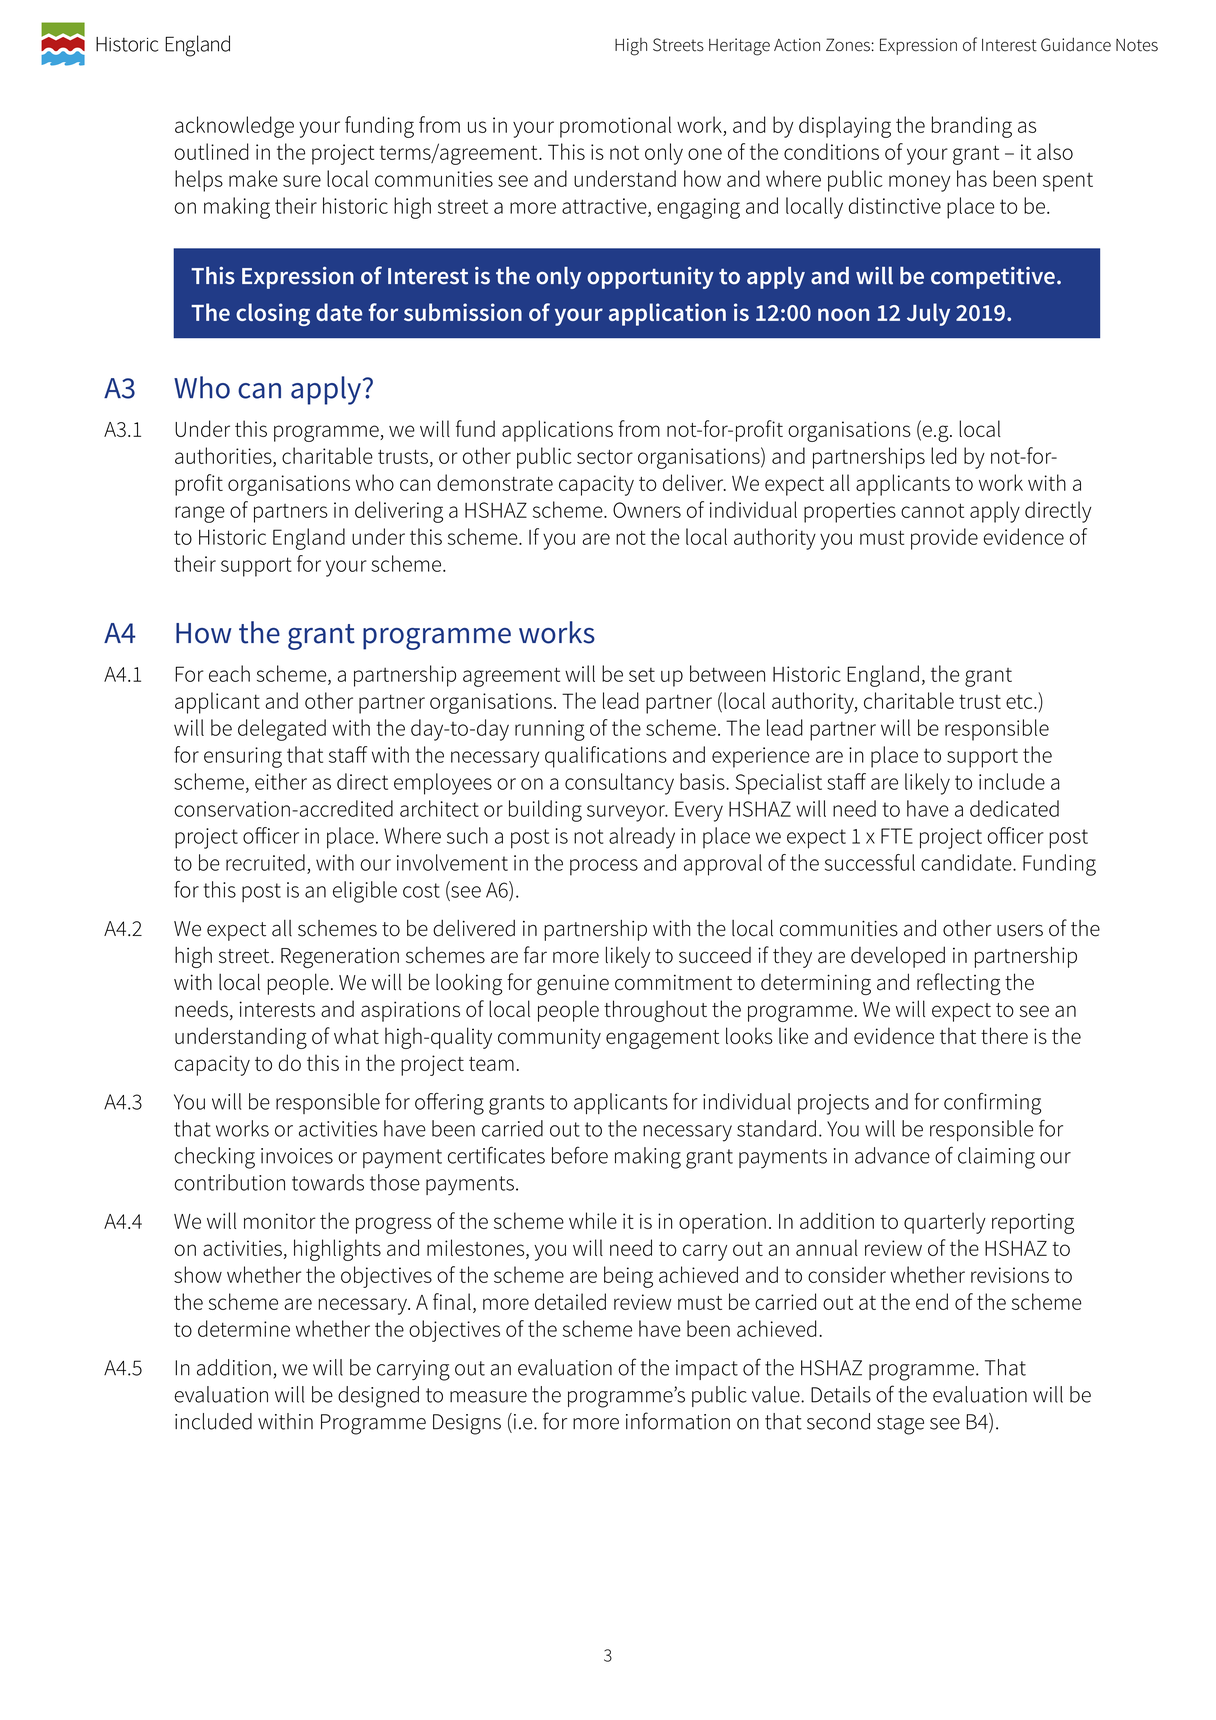 The width and height of the page is (1216, 1720). I want to click on designed, so click(378, 1397).
